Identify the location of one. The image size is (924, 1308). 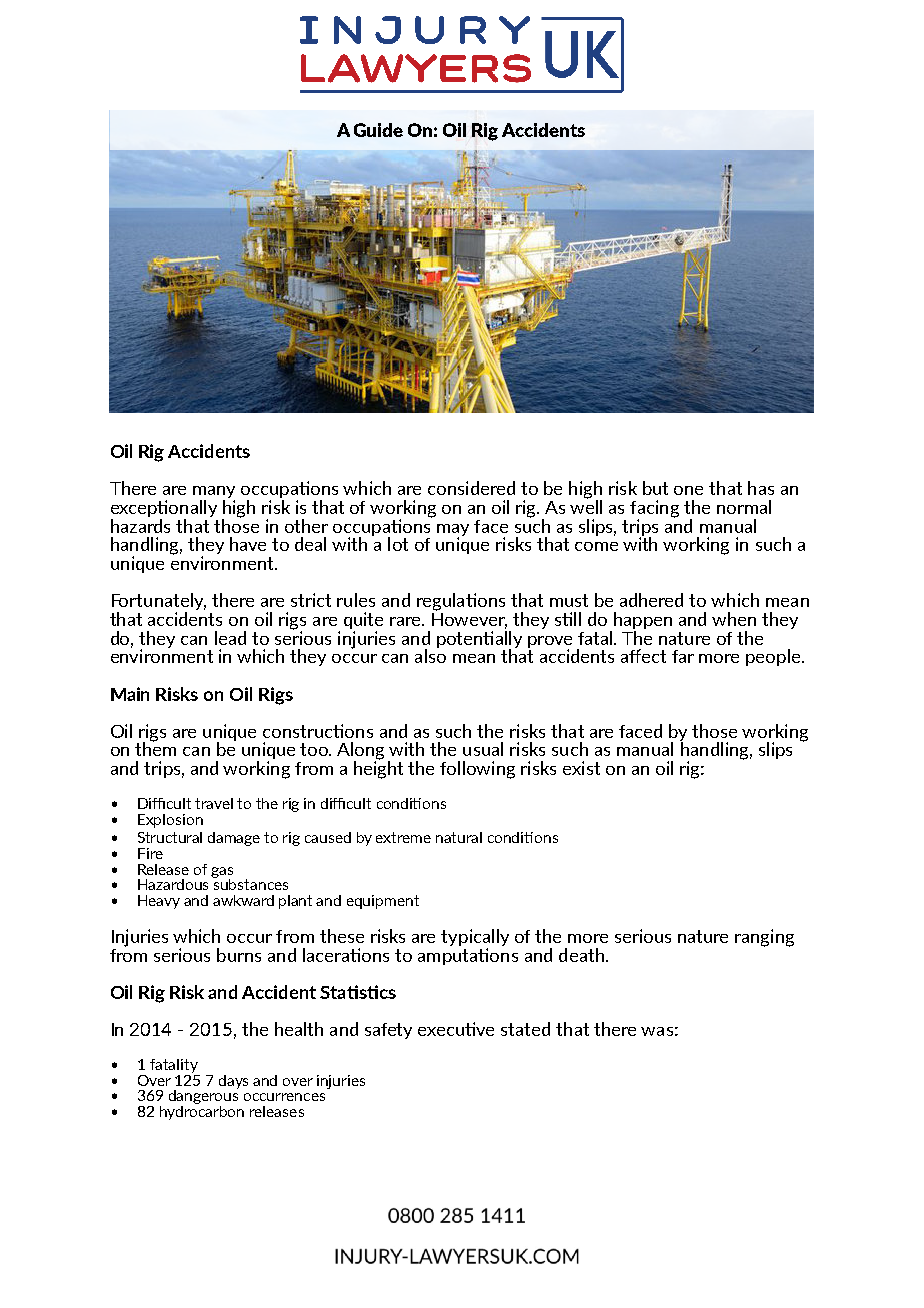
(688, 490).
